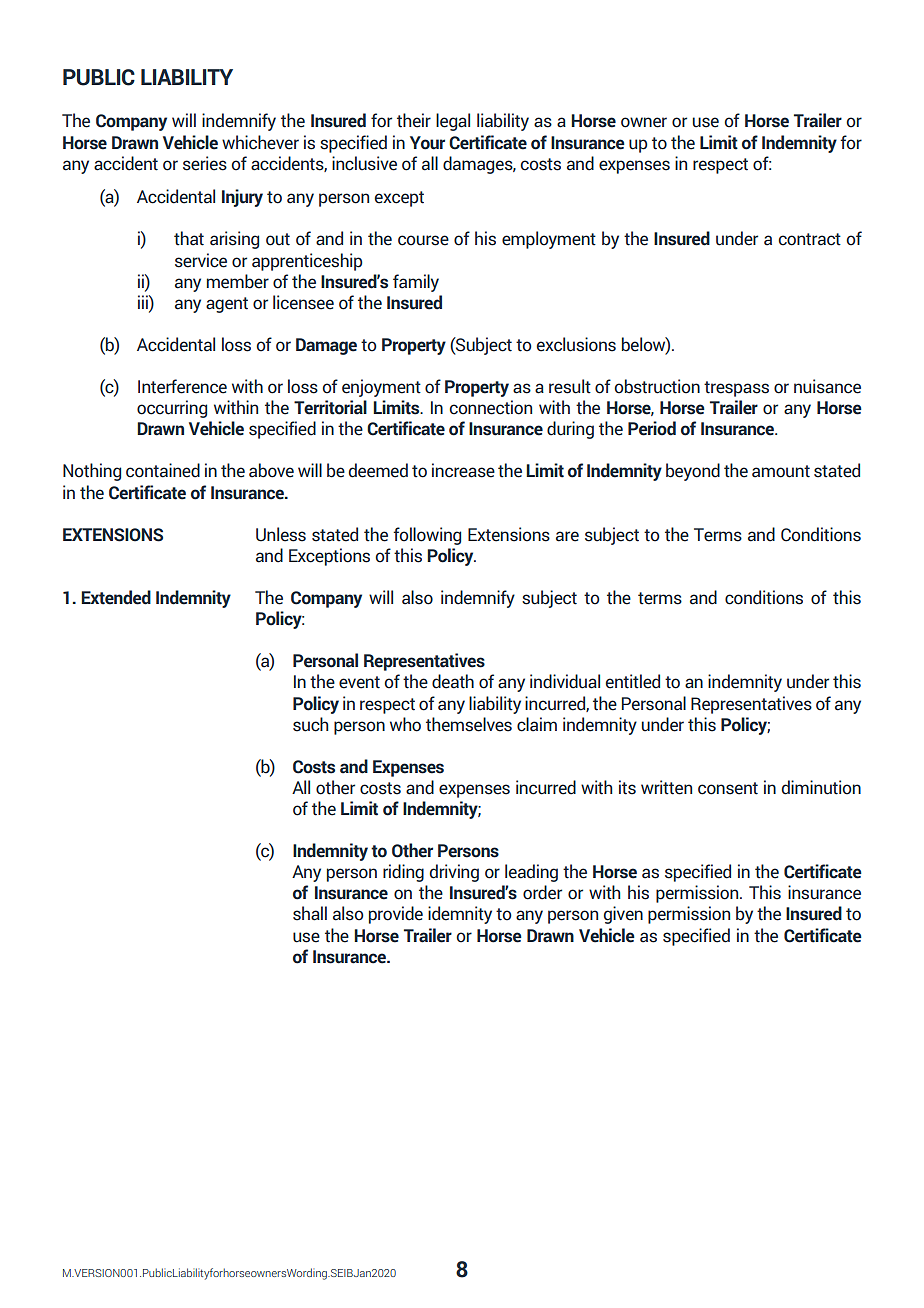  I want to click on amount, so click(781, 471).
